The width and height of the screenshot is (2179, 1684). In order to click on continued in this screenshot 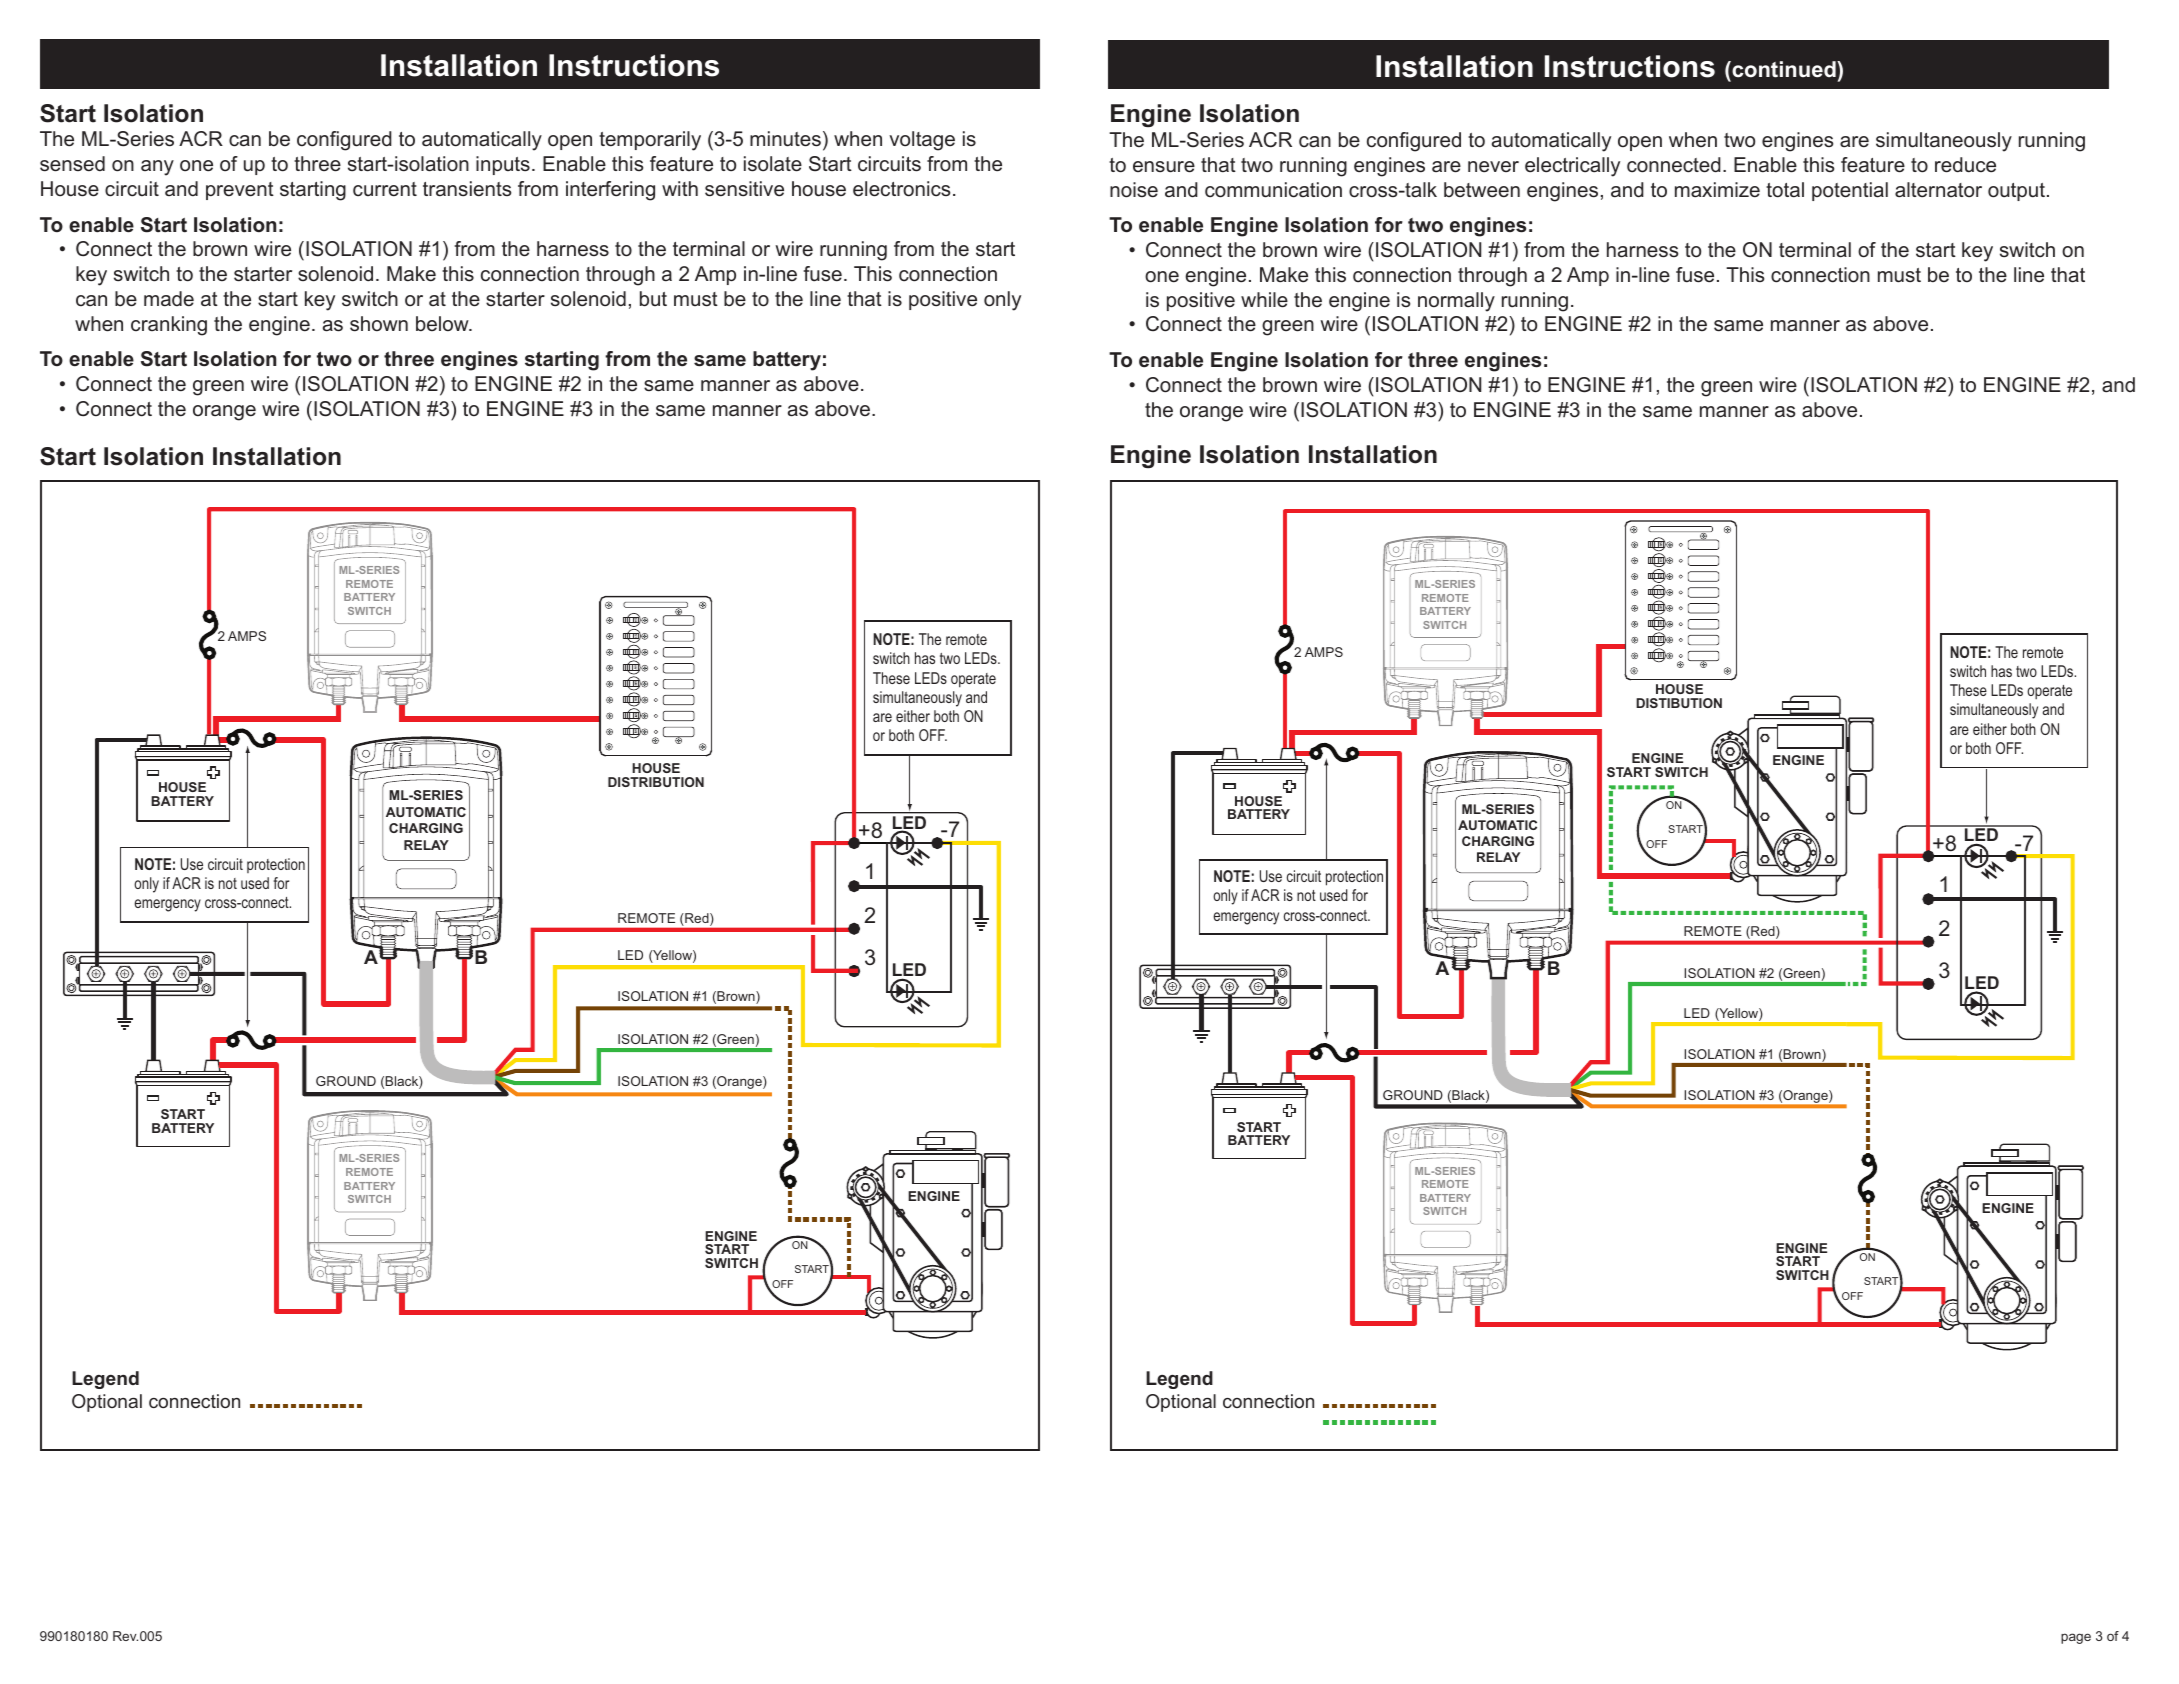, I will do `click(1784, 69)`.
